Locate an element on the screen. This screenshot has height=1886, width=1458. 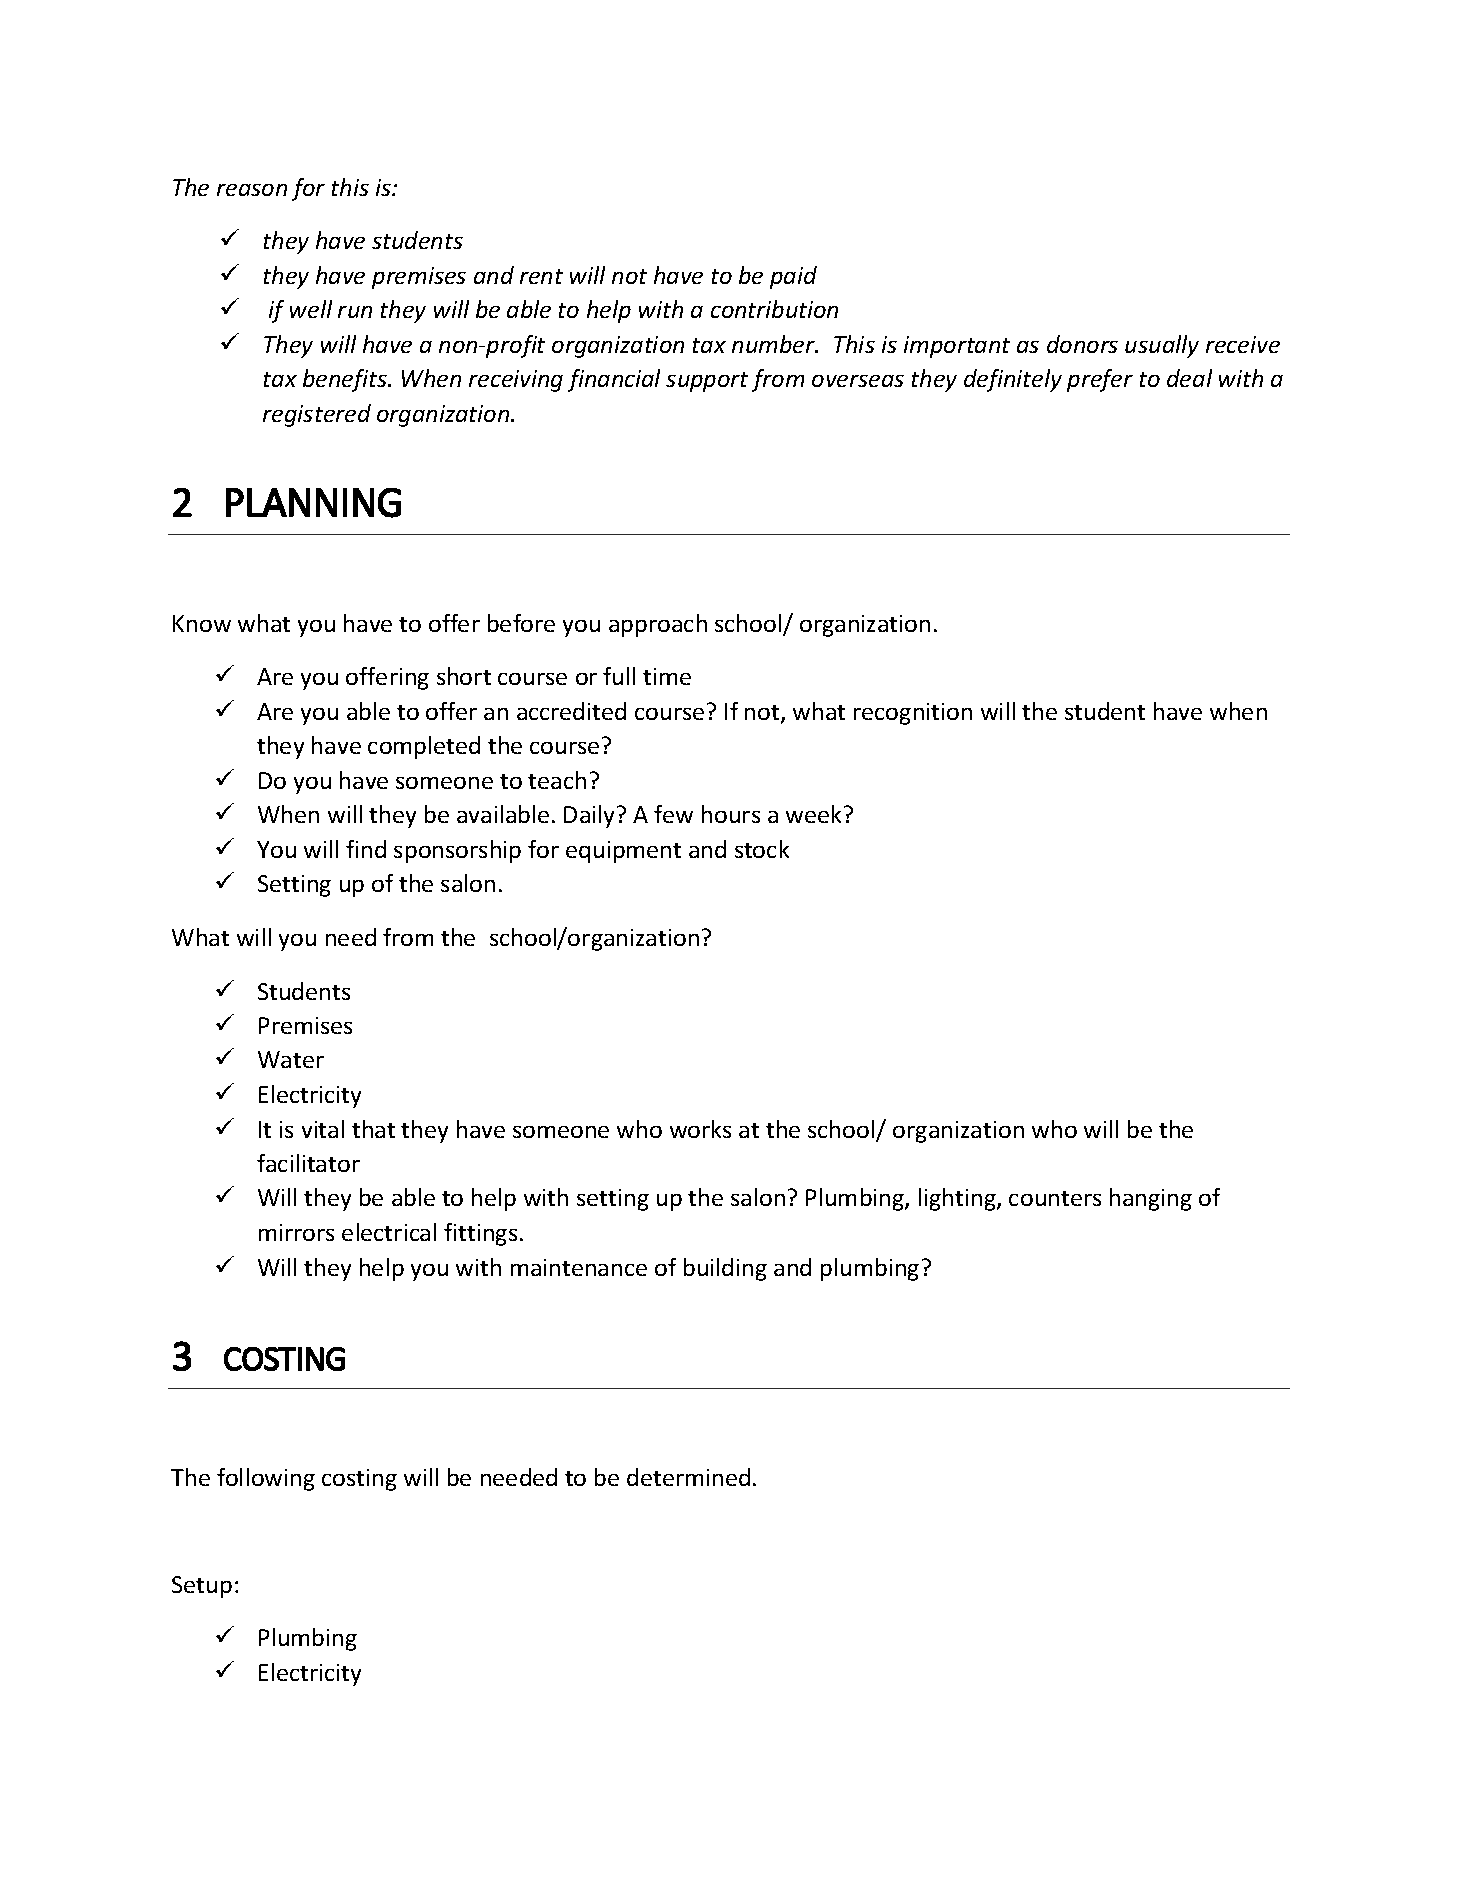
donors is located at coordinates (1082, 344).
